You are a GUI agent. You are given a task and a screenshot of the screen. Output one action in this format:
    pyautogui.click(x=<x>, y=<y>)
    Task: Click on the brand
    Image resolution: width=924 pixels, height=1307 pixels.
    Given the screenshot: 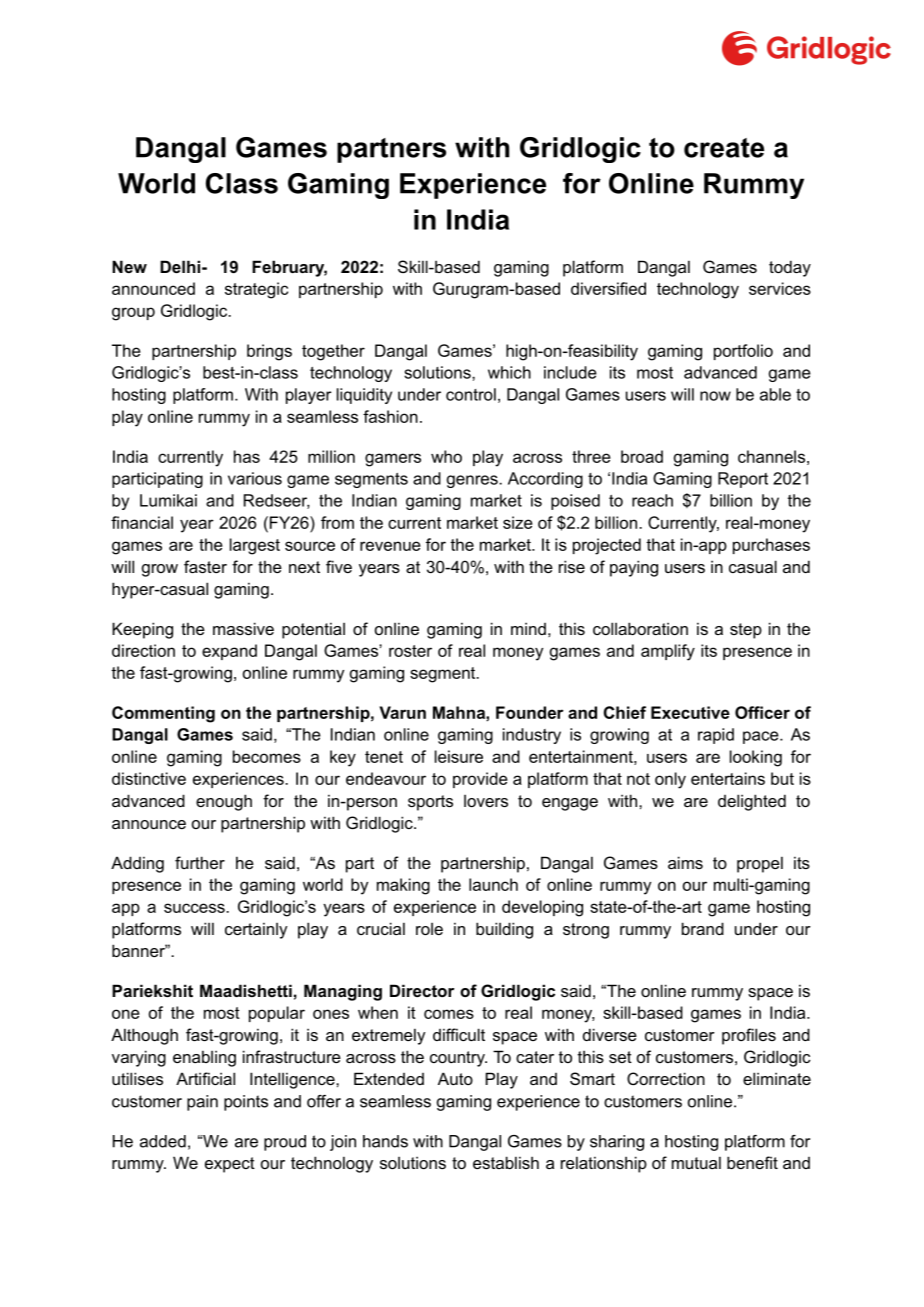 What is the action you would take?
    pyautogui.click(x=703, y=928)
